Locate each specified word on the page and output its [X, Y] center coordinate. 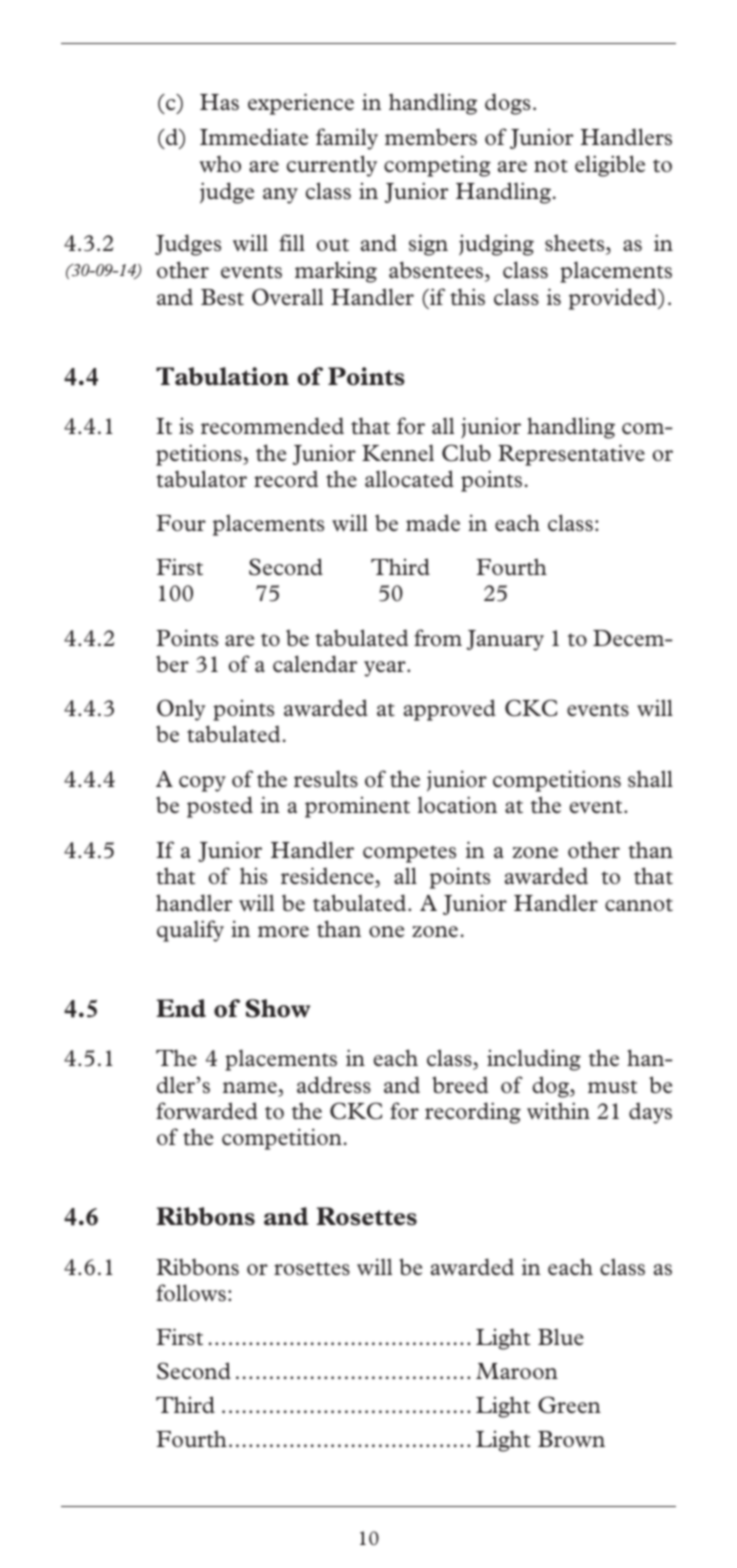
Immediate [254, 137]
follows [191, 1292]
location [457, 805]
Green [569, 1405]
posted [220, 807]
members [431, 137]
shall [650, 778]
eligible [610, 166]
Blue [561, 1337]
